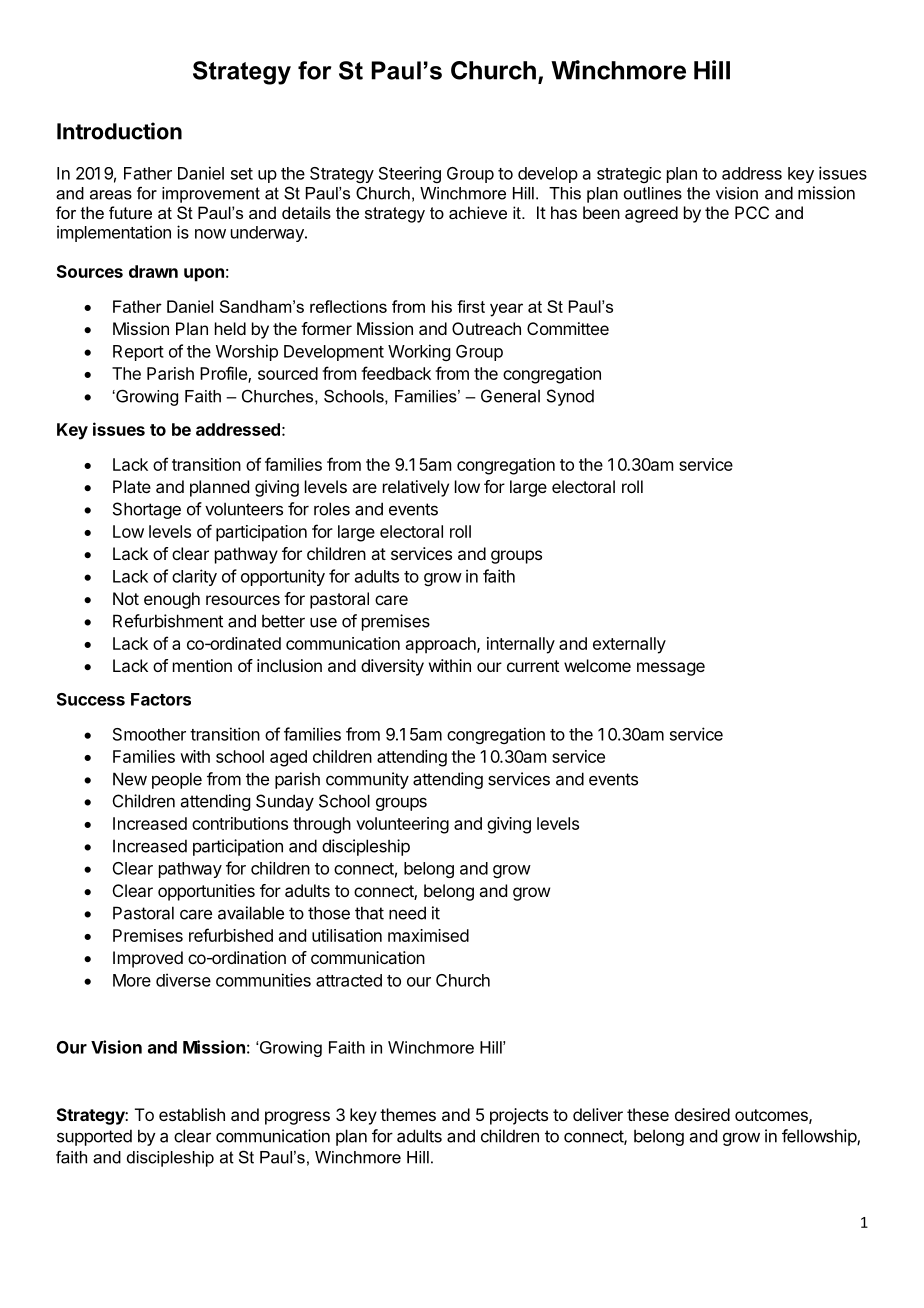 The width and height of the screenshot is (924, 1308). What do you see at coordinates (408, 1114) in the screenshot?
I see `themes` at bounding box center [408, 1114].
